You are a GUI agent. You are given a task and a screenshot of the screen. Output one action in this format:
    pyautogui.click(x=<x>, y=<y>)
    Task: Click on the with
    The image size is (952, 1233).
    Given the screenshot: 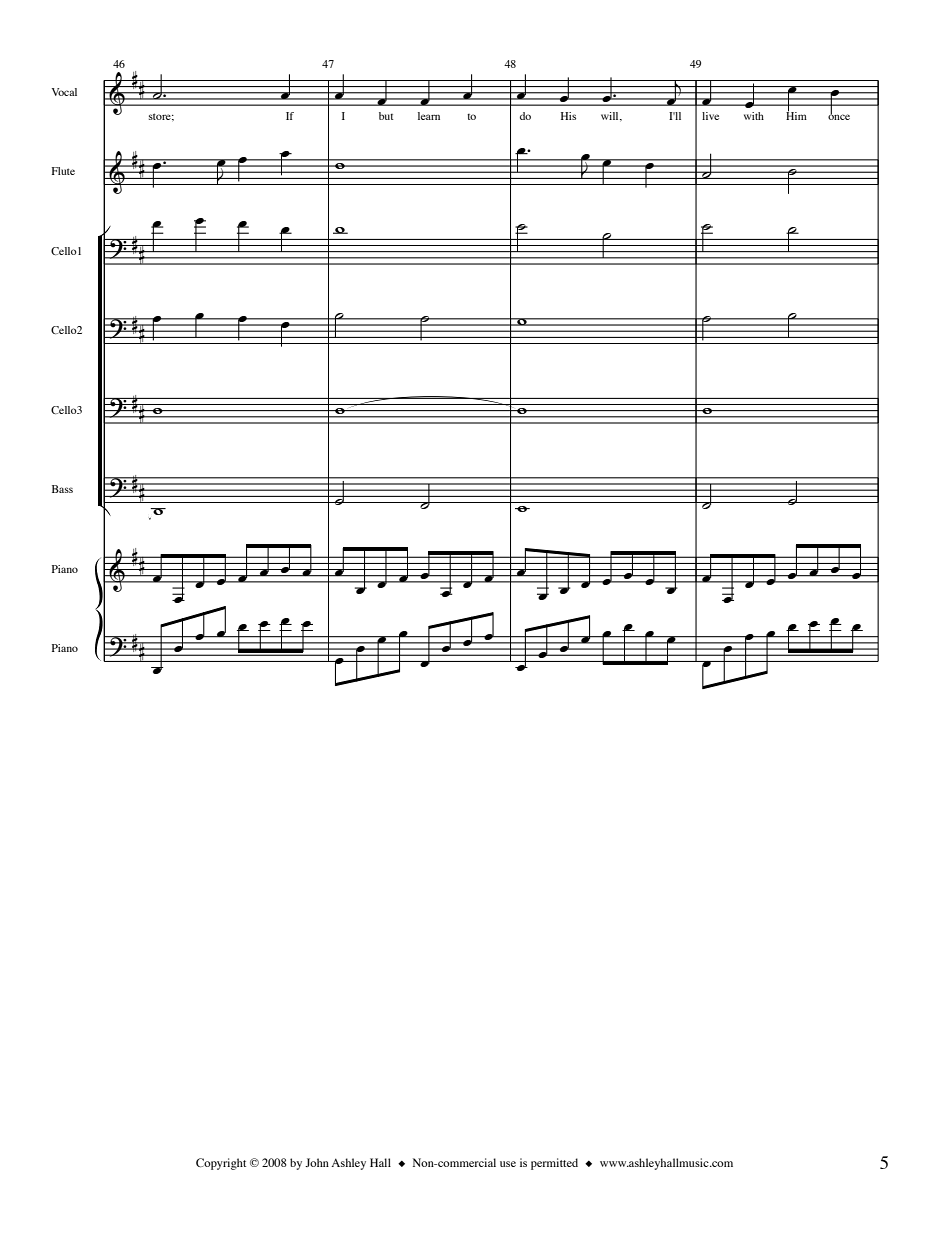 What is the action you would take?
    pyautogui.click(x=754, y=116)
